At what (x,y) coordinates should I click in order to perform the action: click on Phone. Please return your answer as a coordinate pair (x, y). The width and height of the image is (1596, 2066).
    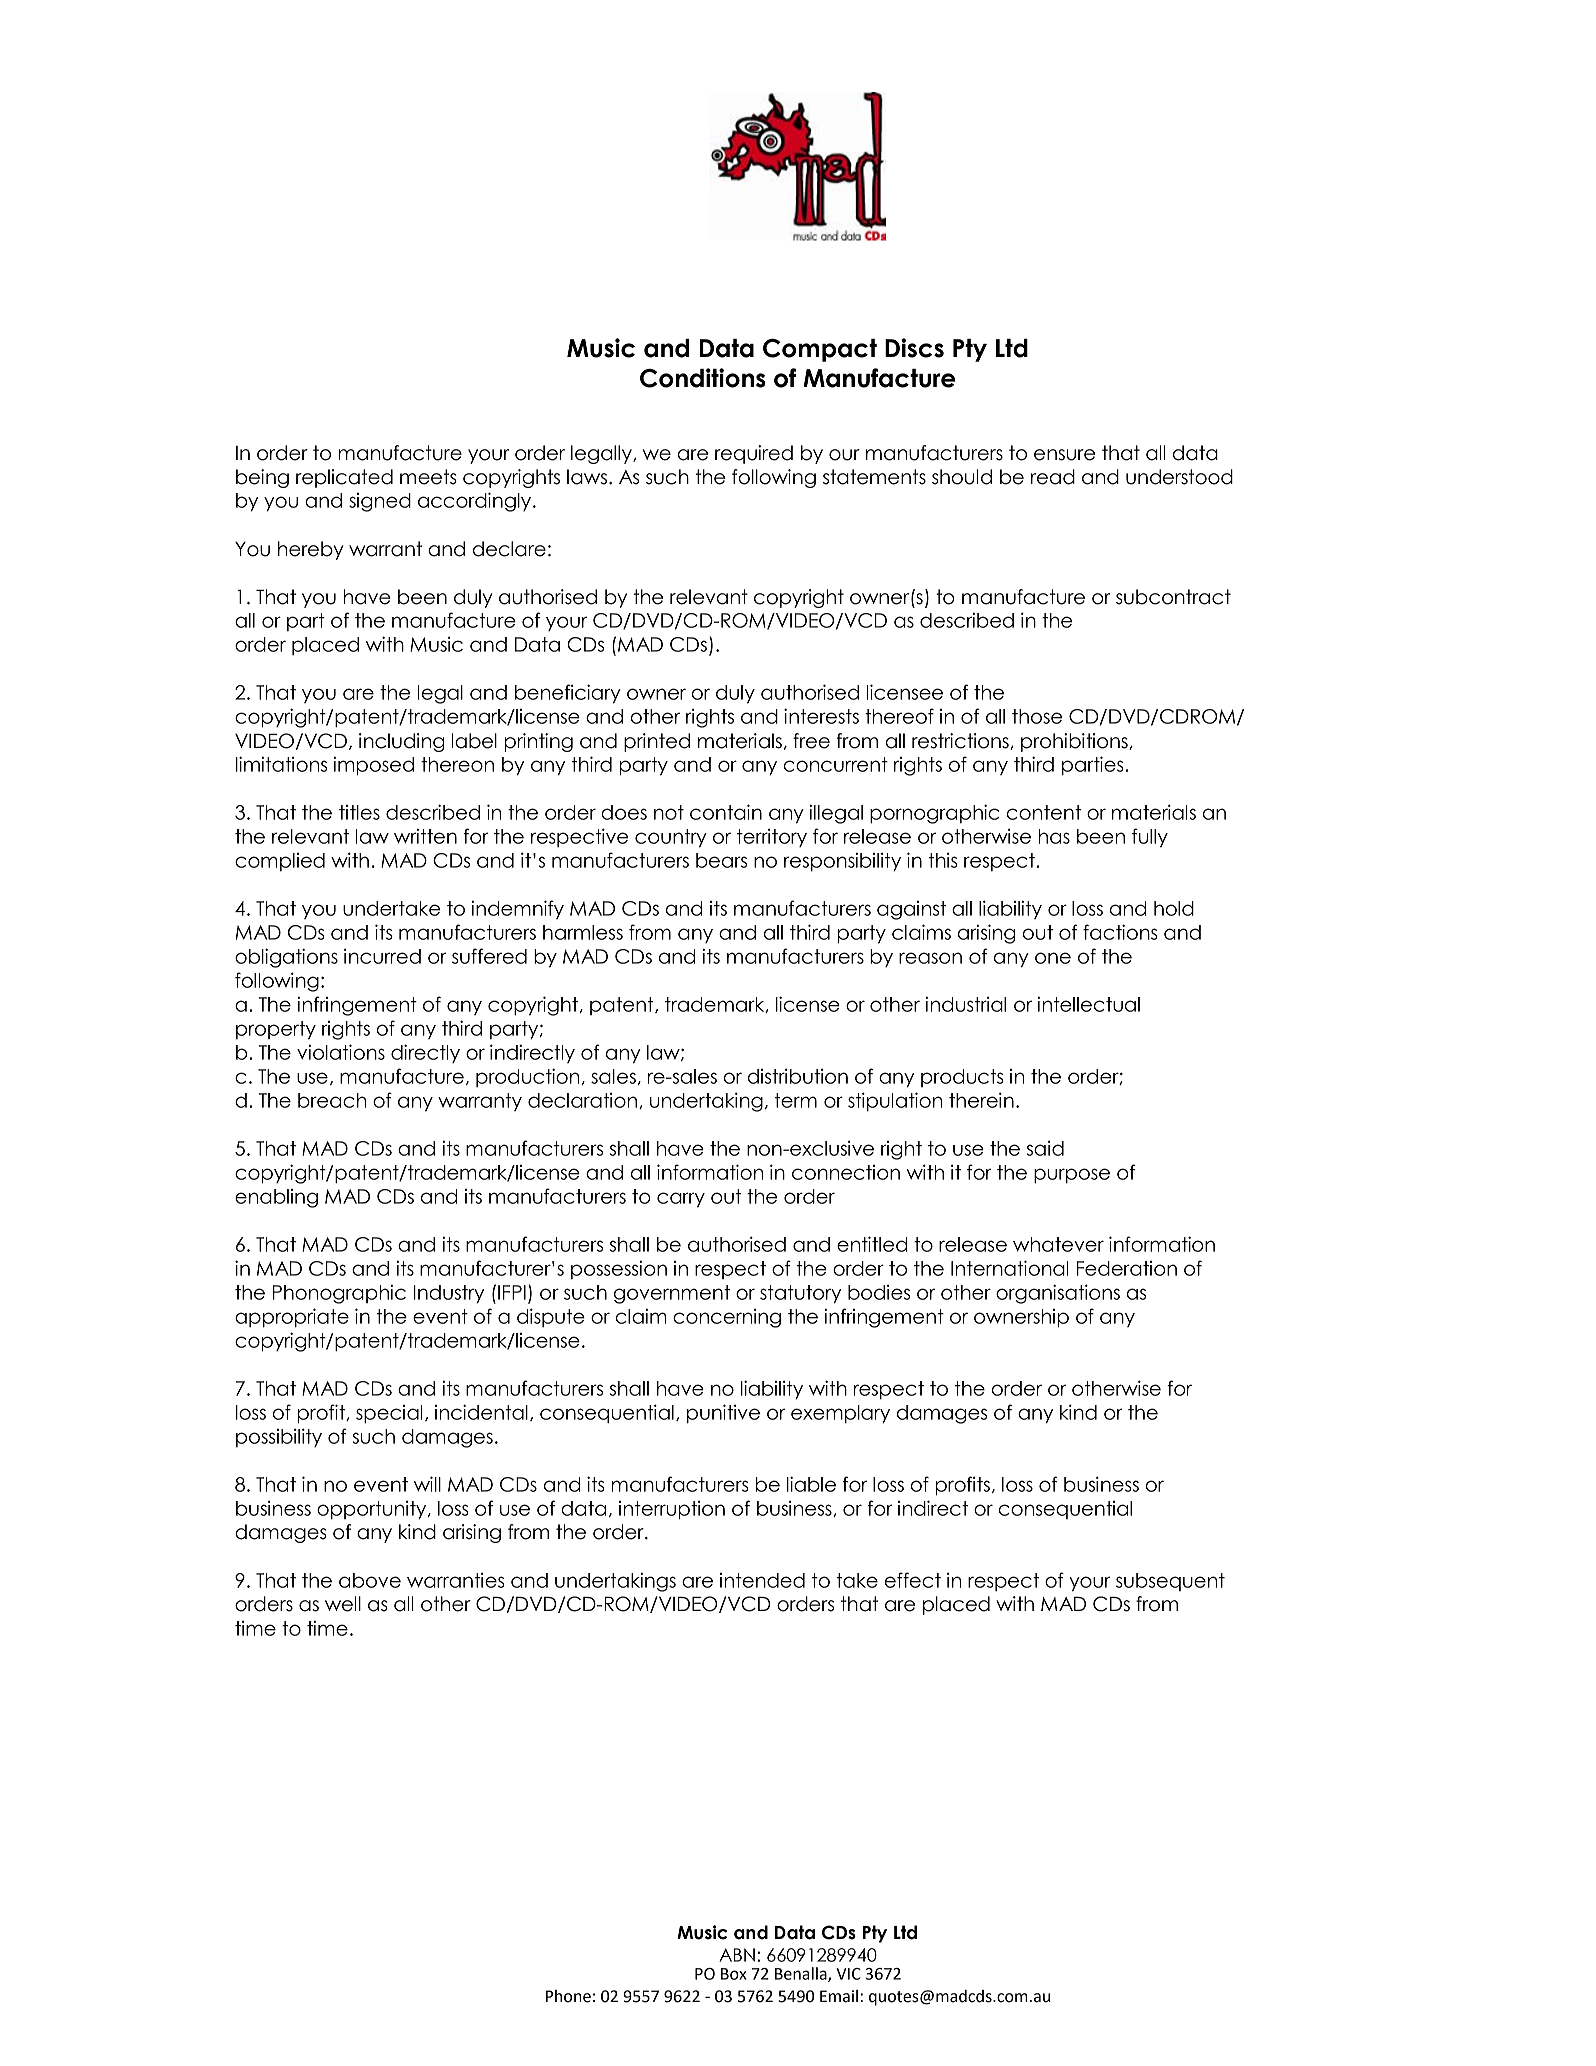
    Looking at the image, I should click on (568, 1996).
